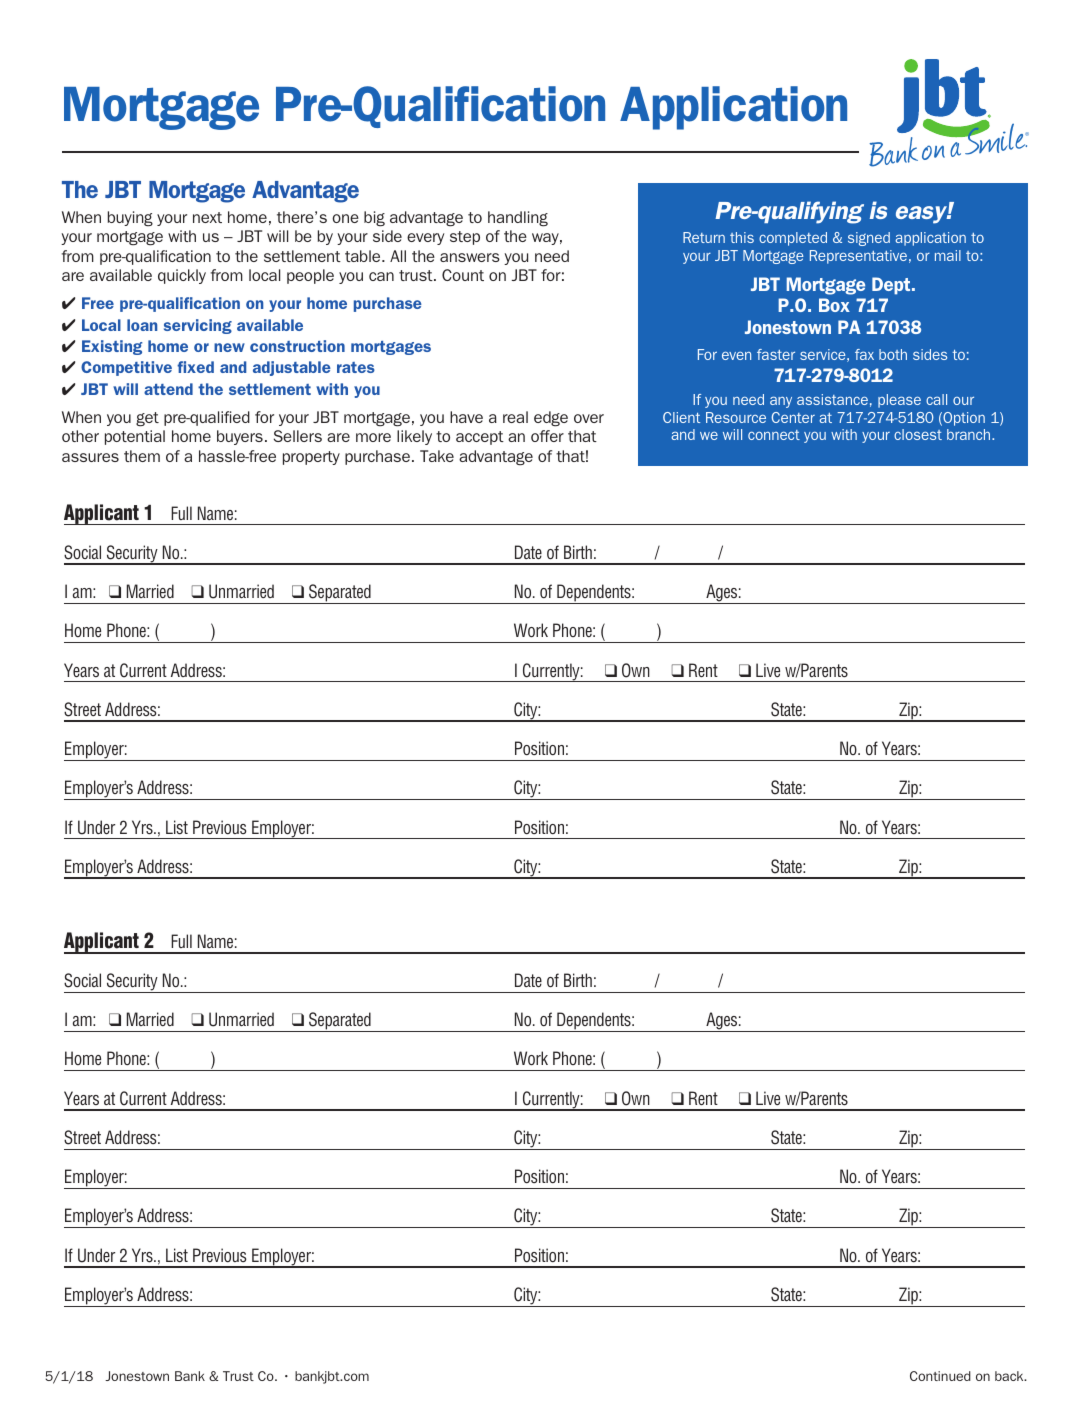  What do you see at coordinates (90, 457) in the screenshot?
I see `assures` at bounding box center [90, 457].
